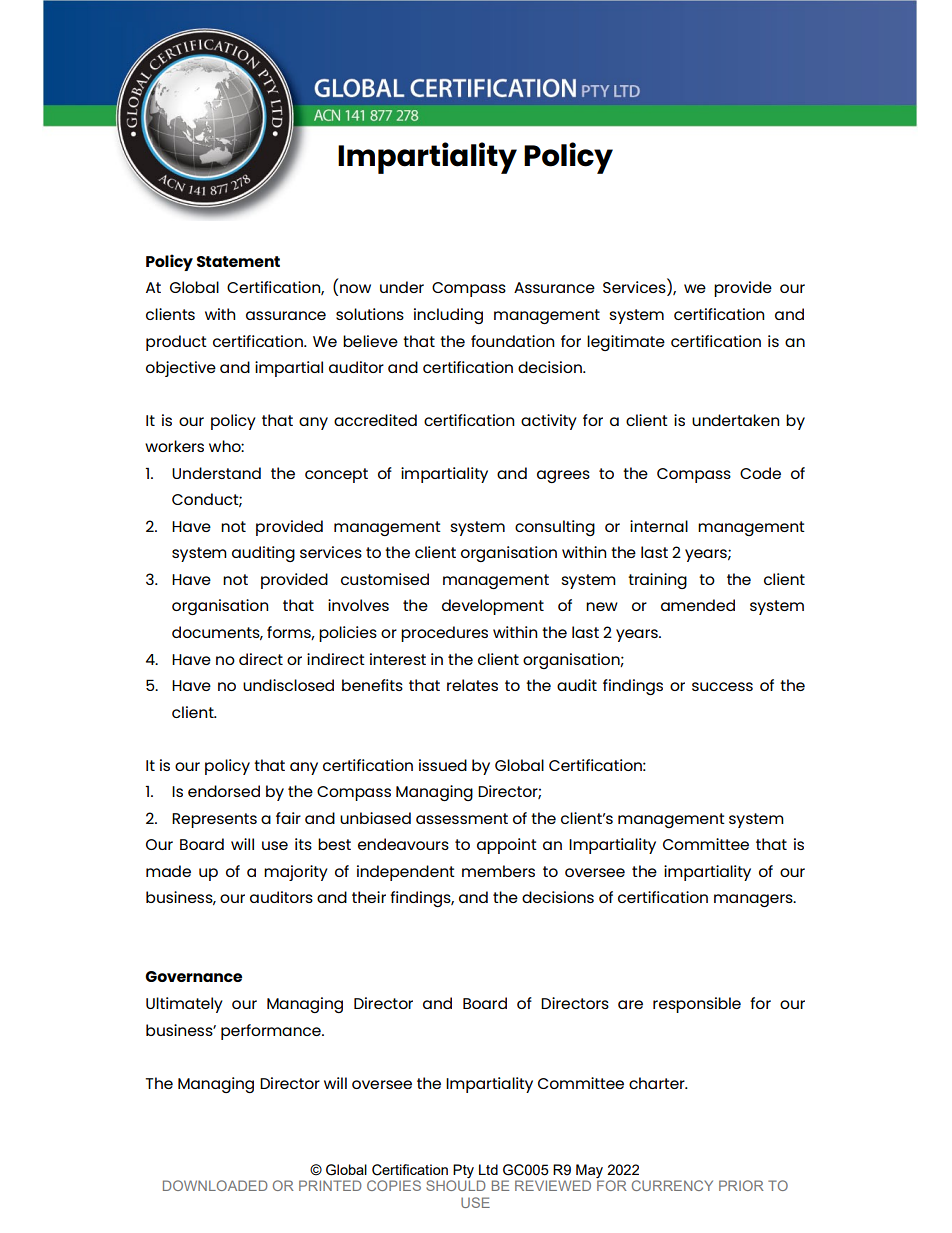  I want to click on Statement, so click(238, 261).
